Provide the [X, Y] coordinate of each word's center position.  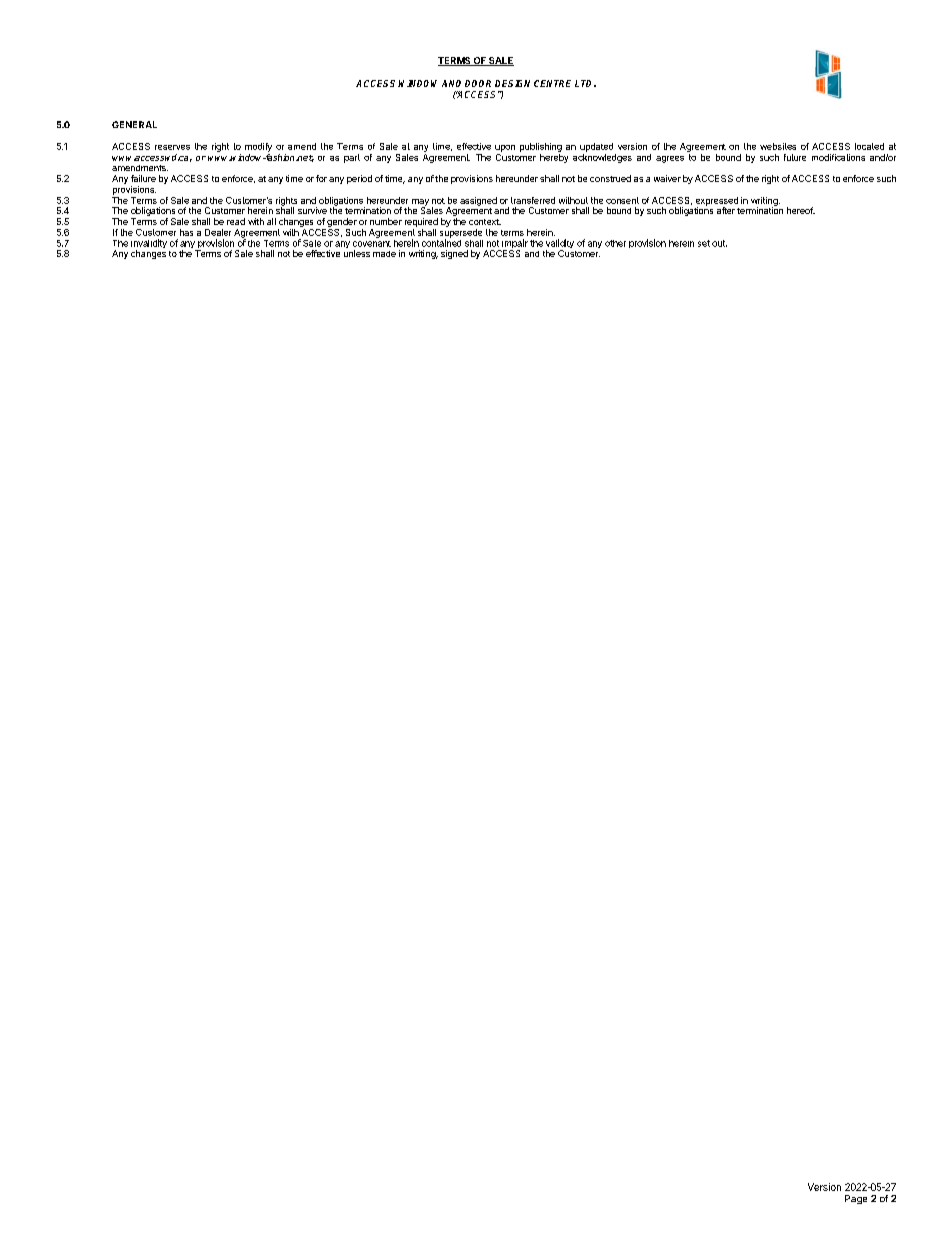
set [704, 243]
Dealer [218, 232]
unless [357, 253]
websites [778, 146]
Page [856, 1199]
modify [258, 147]
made [384, 254]
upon [505, 148]
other [615, 243]
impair [514, 245]
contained [441, 242]
